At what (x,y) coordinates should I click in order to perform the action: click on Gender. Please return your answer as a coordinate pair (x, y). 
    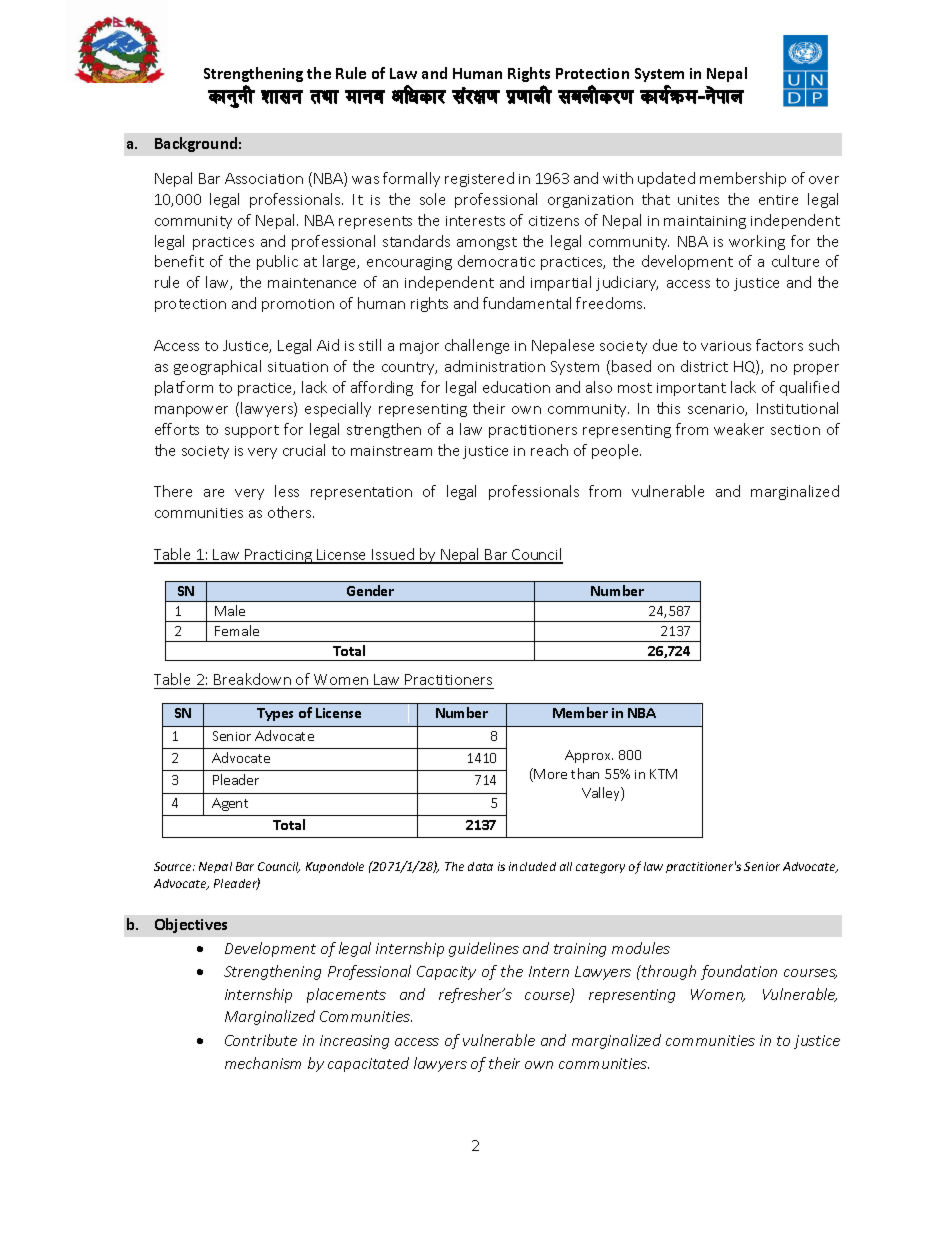
    Looking at the image, I should click on (370, 590).
